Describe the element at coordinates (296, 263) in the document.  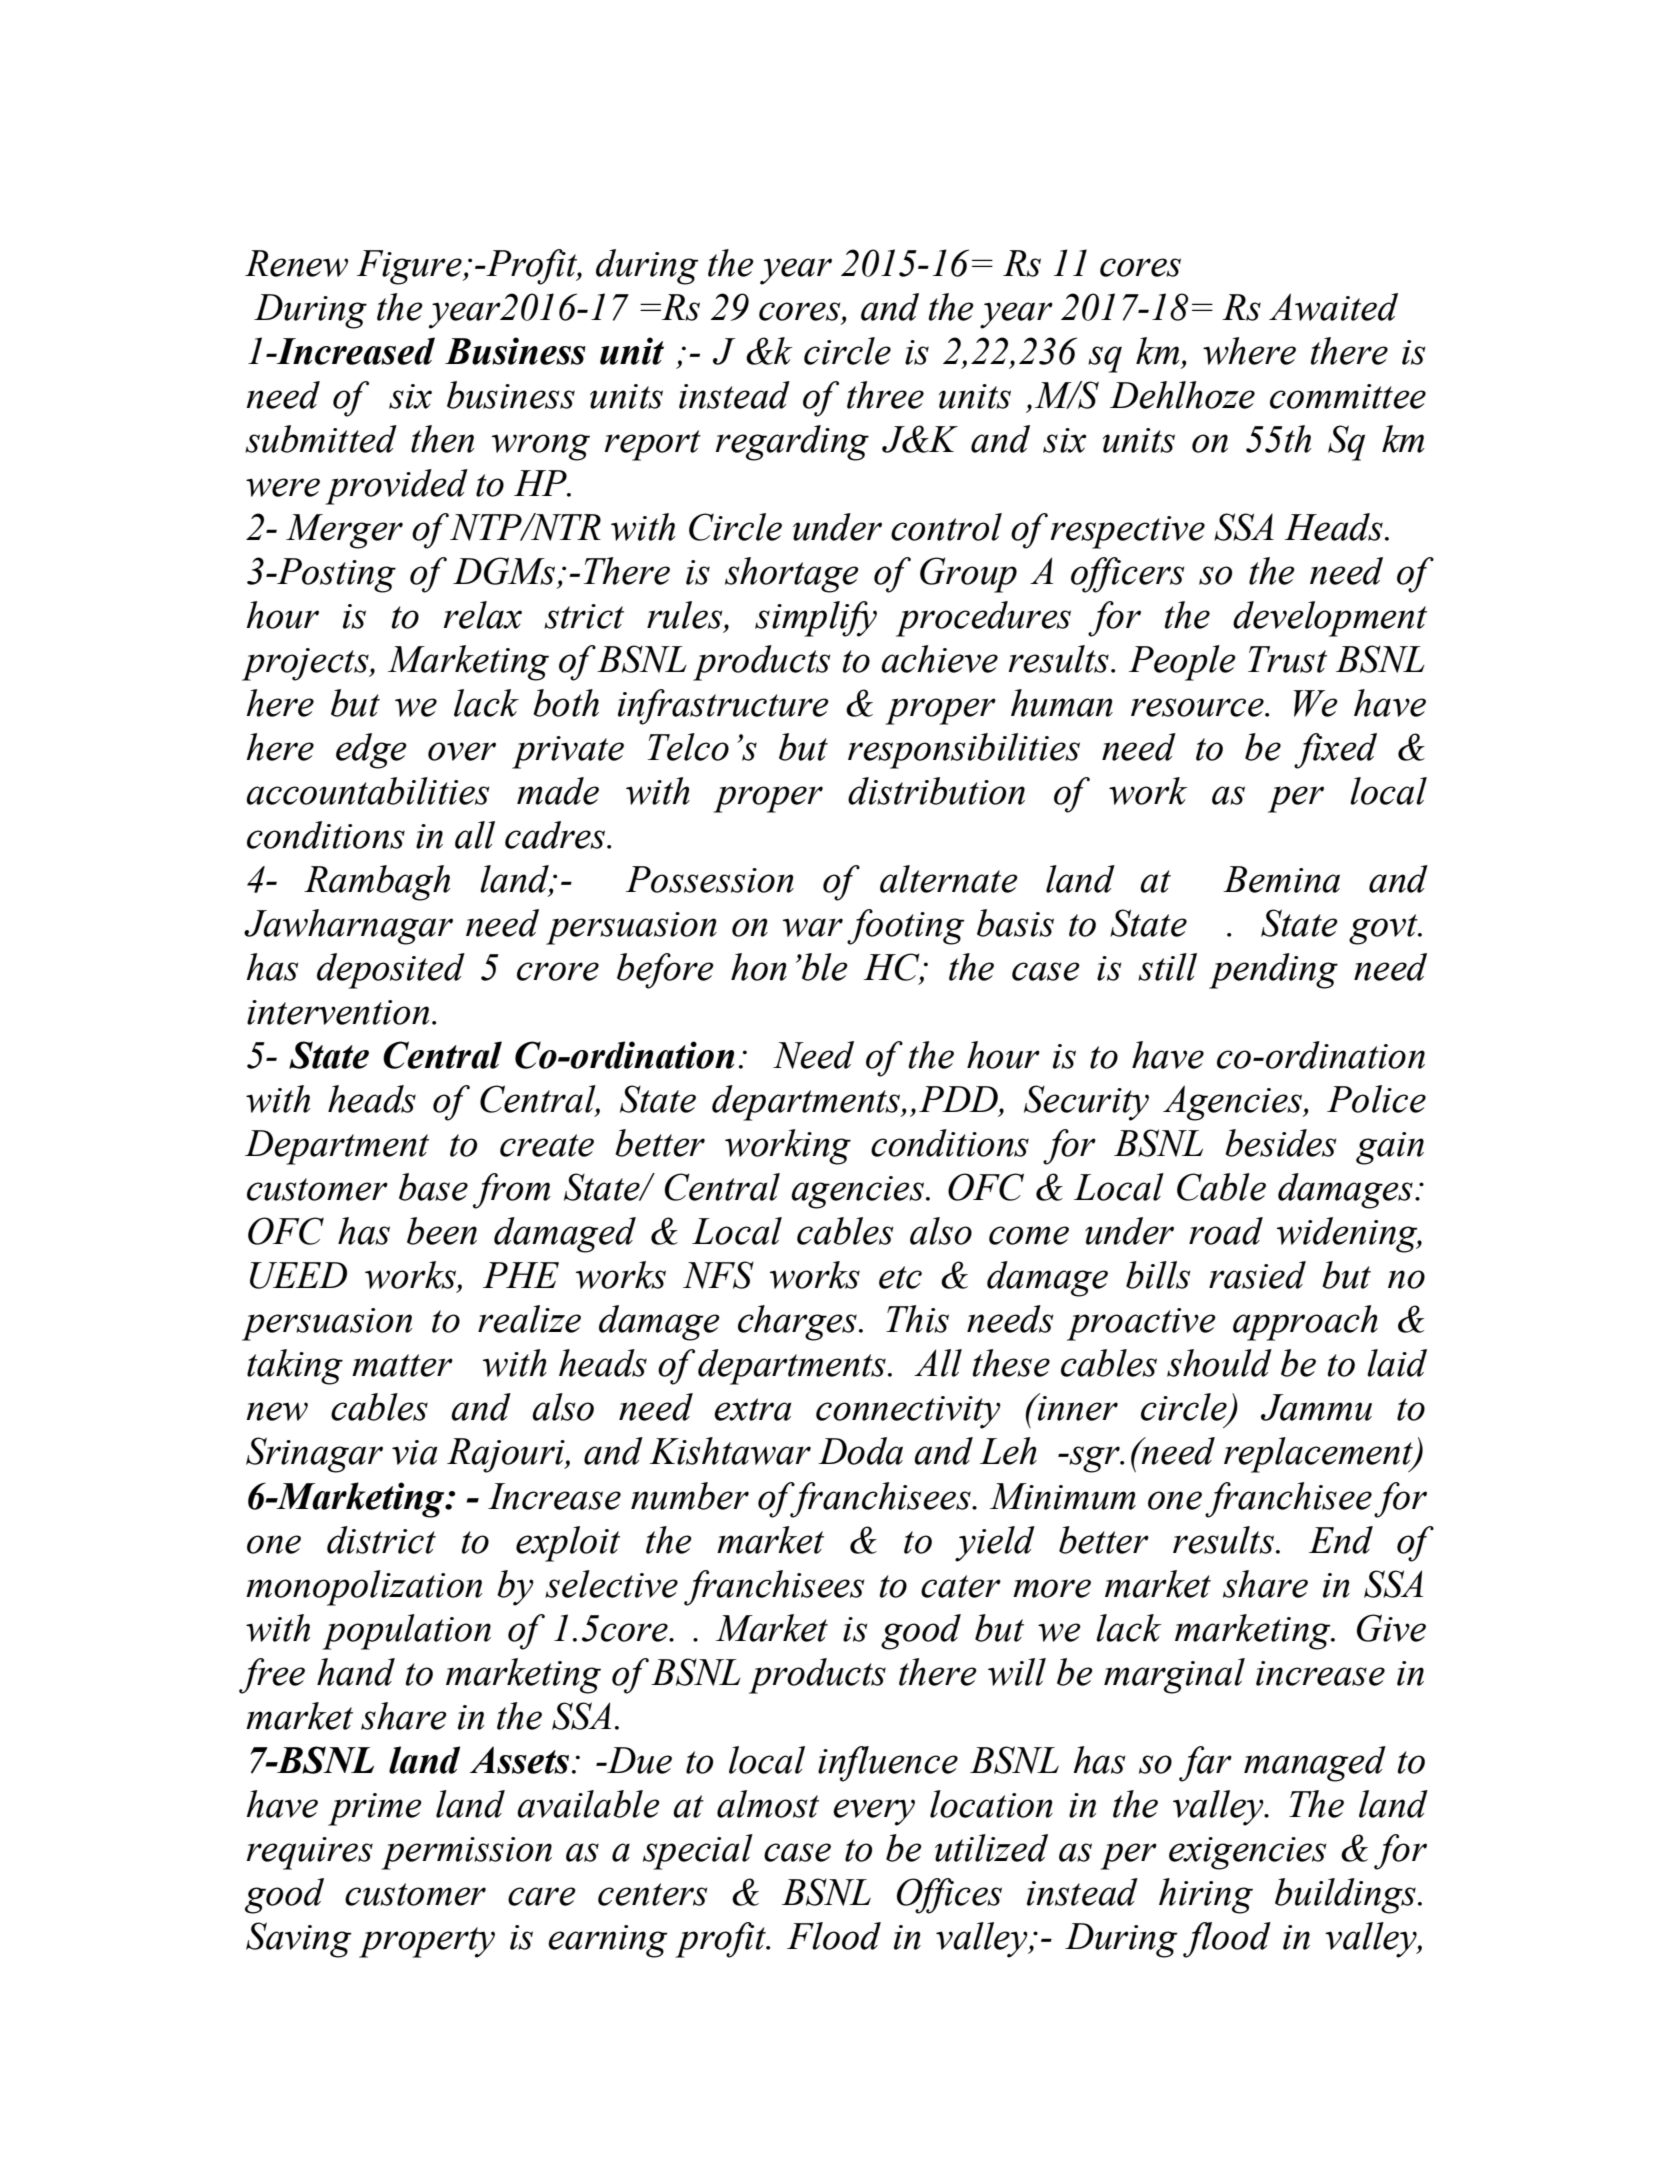
I see `Renew` at that location.
